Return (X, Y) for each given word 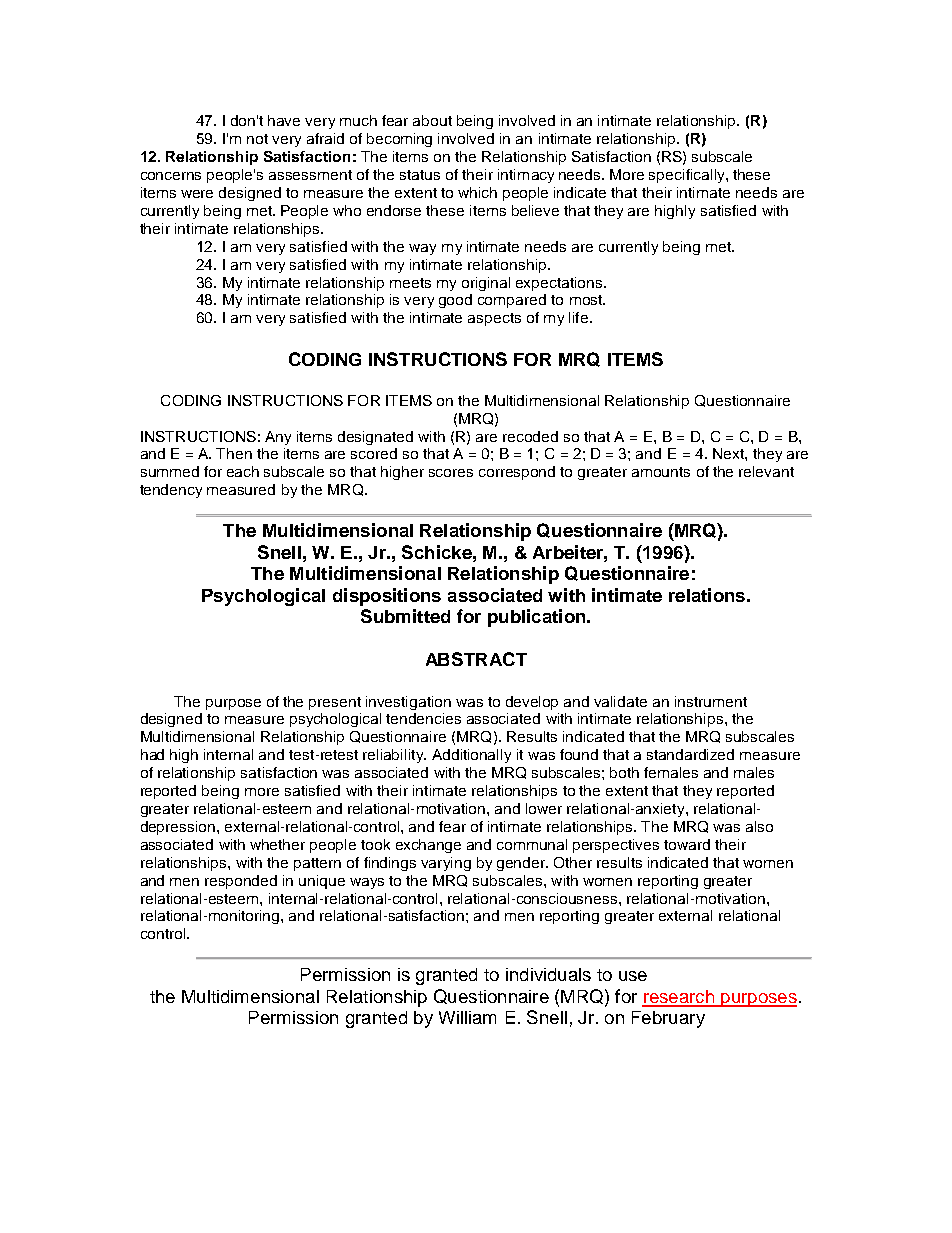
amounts (661, 472)
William (467, 1017)
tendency (171, 491)
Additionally (471, 756)
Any (278, 438)
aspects (494, 319)
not (257, 139)
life (578, 317)
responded (241, 882)
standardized (690, 754)
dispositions (387, 597)
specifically (688, 176)
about (432, 120)
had (152, 754)
